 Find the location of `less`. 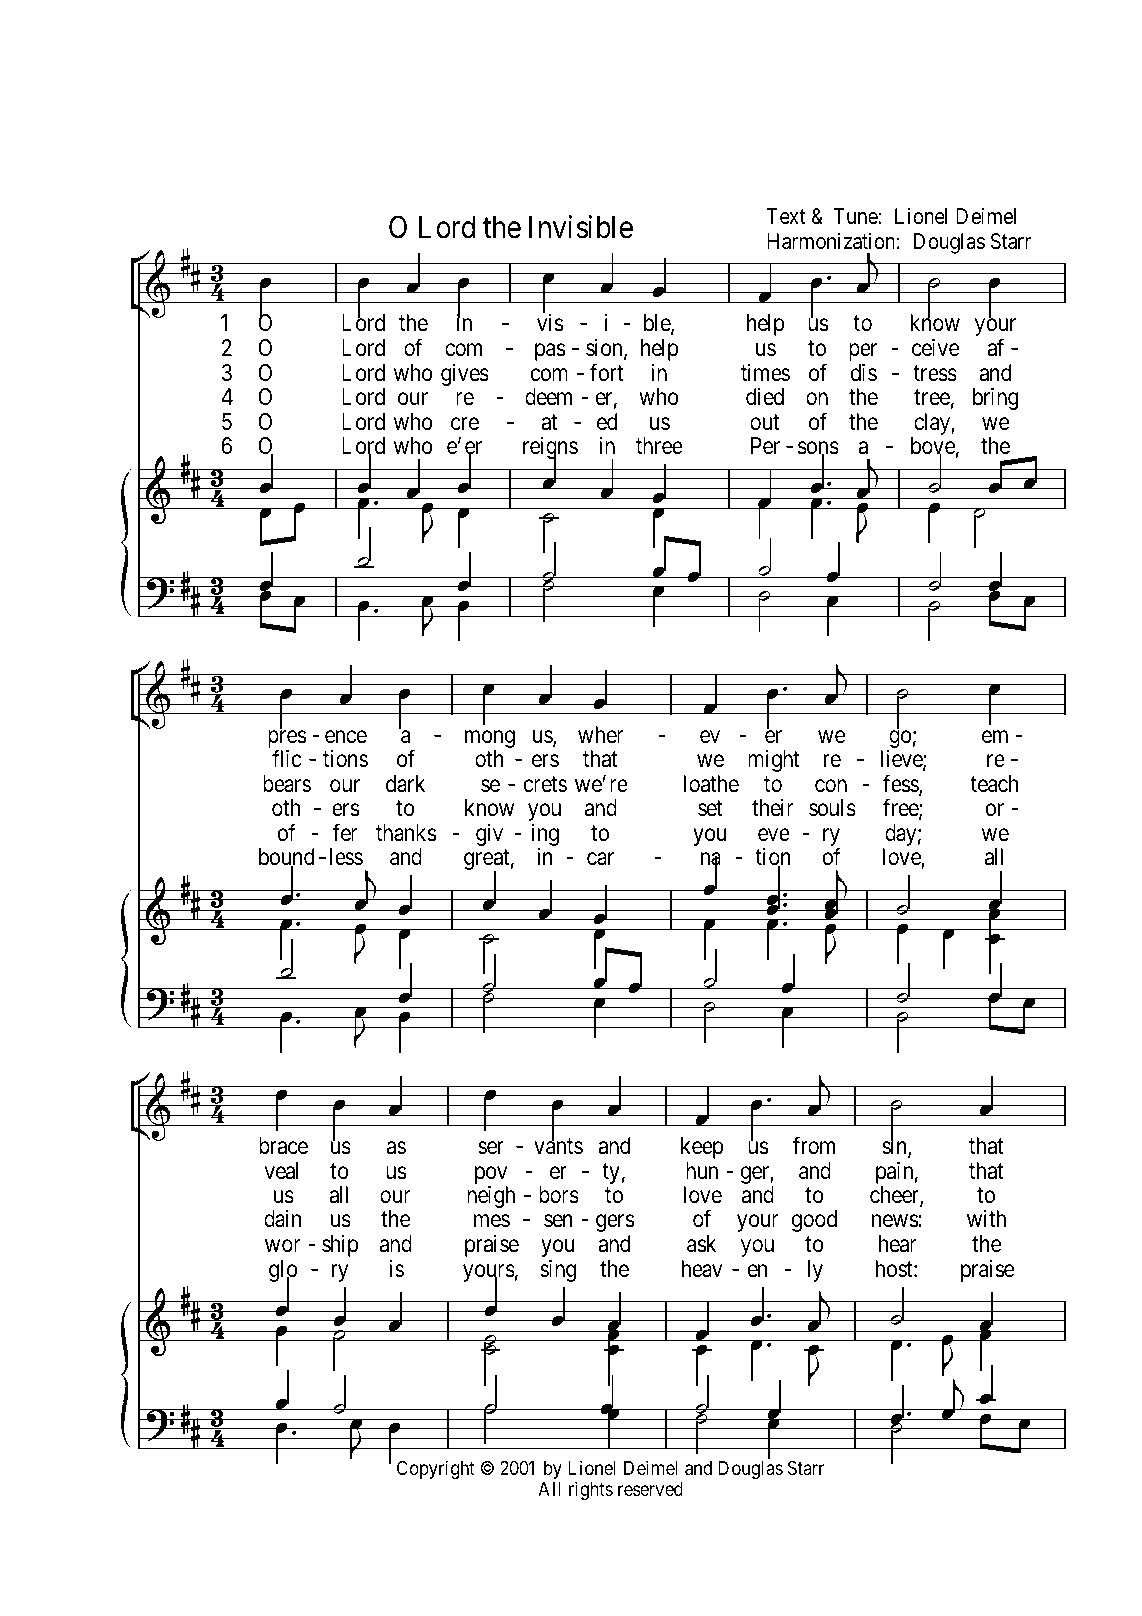

less is located at coordinates (346, 857).
